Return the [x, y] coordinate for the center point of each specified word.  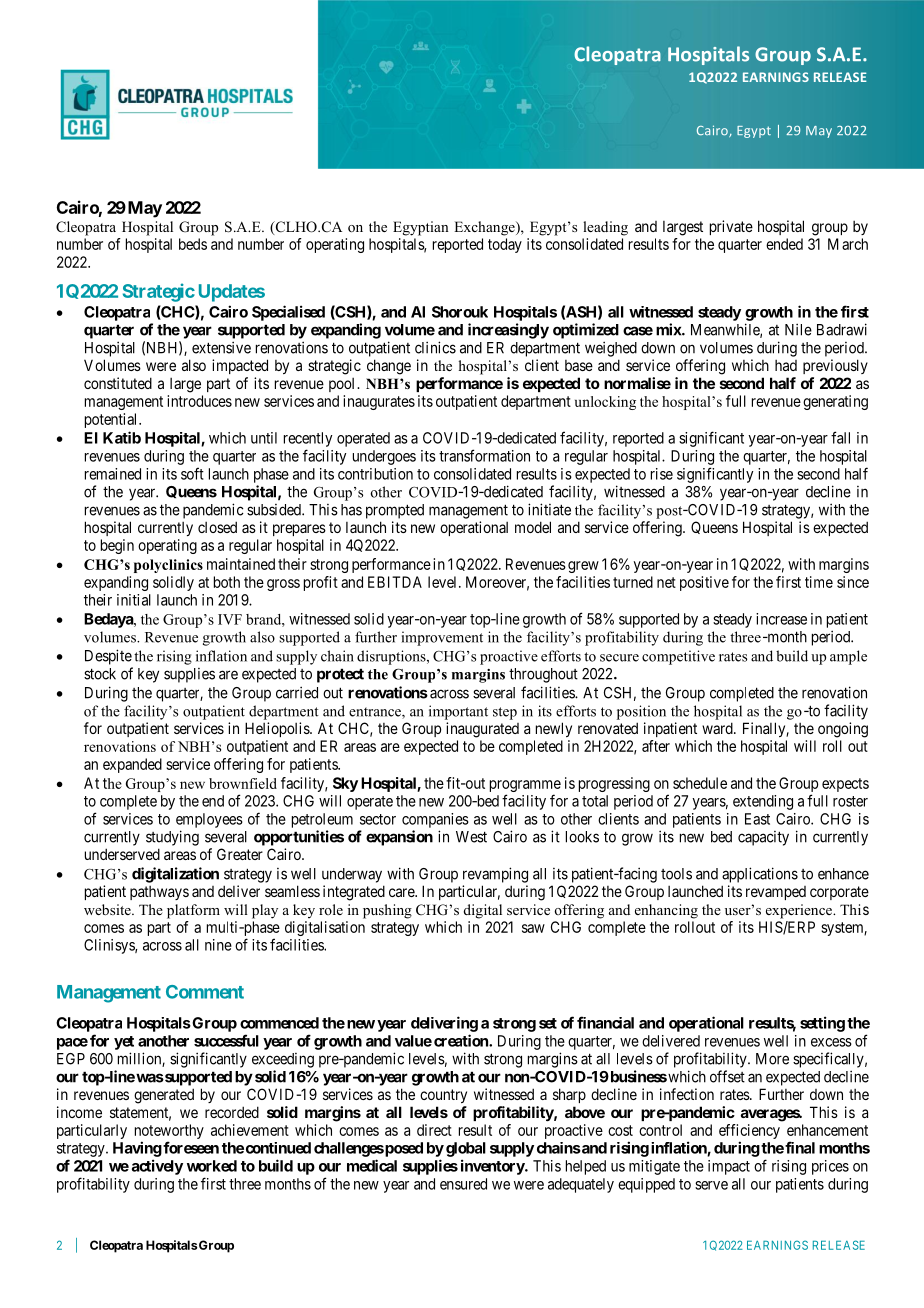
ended [784, 244]
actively [157, 1167]
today [505, 245]
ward [718, 728]
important [458, 712]
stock [100, 674]
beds [193, 244]
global [466, 1149]
